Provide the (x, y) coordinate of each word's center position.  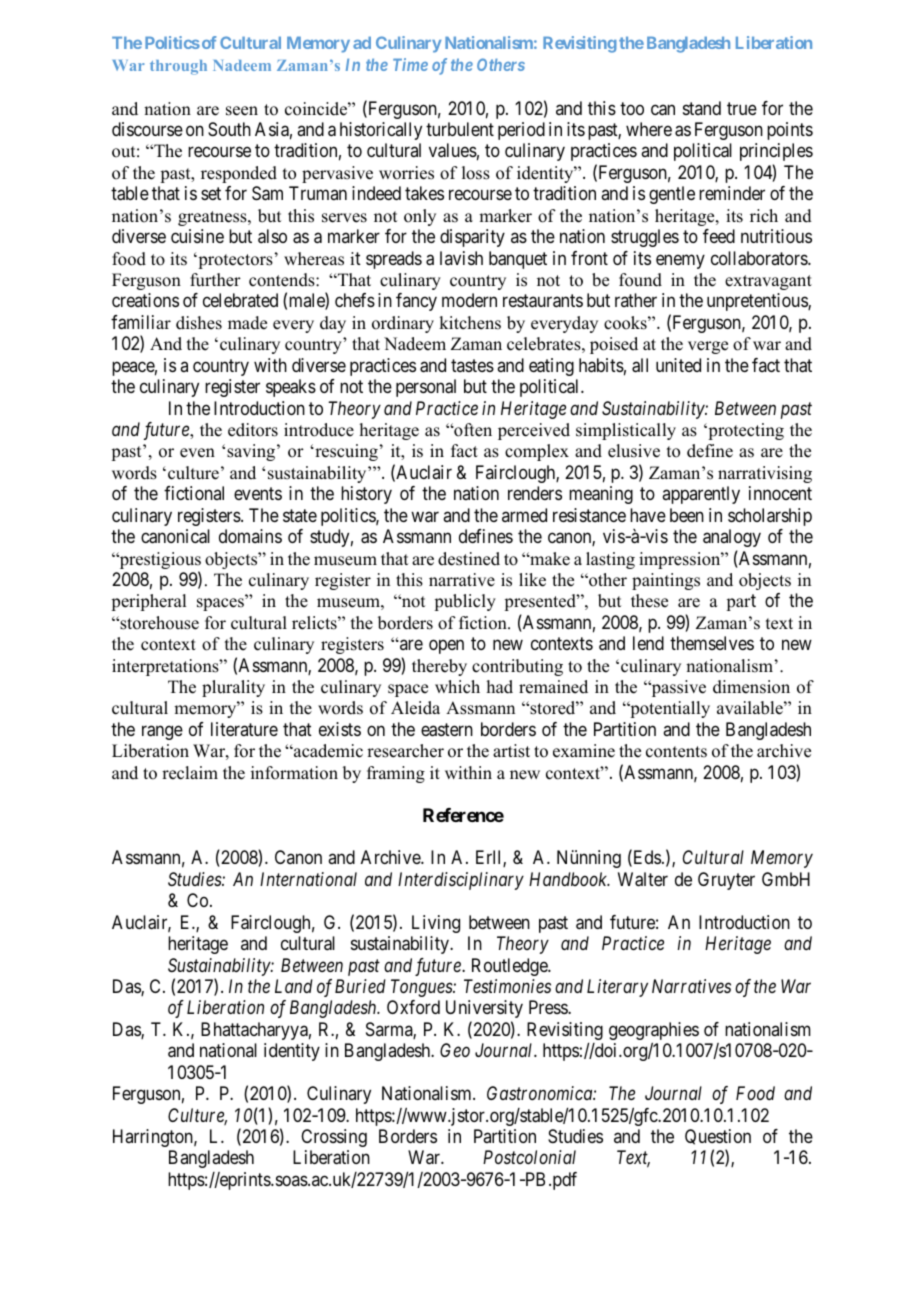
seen (242, 111)
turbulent (460, 129)
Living (436, 924)
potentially (669, 709)
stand (702, 108)
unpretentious (758, 302)
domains (250, 536)
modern (469, 300)
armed (524, 515)
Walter (643, 879)
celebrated (240, 300)
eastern (447, 730)
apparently (701, 495)
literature (244, 729)
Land (294, 986)
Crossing (334, 1138)
